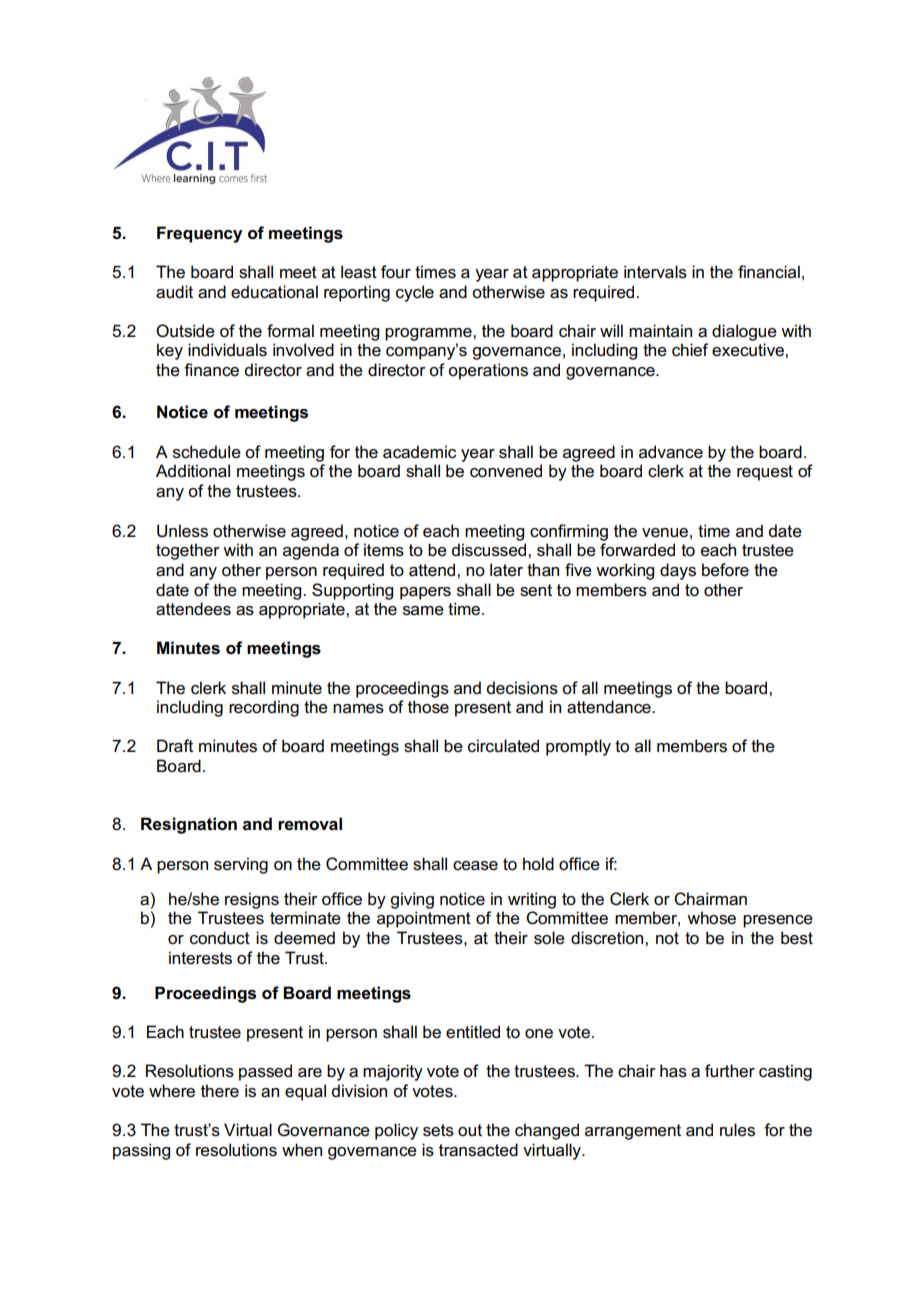  What do you see at coordinates (578, 747) in the document?
I see `promptly` at bounding box center [578, 747].
